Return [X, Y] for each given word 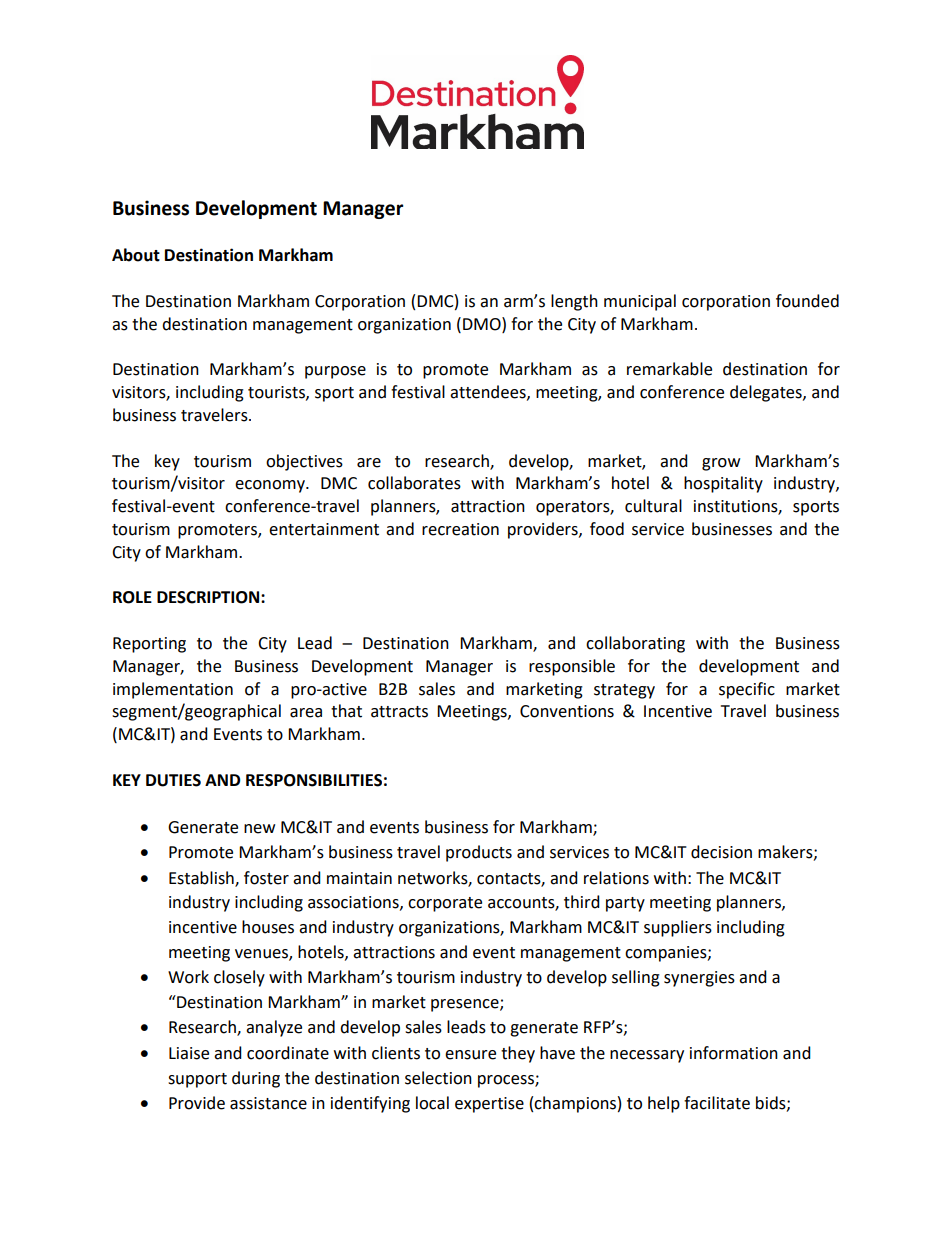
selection [438, 1078]
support [197, 1080]
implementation [173, 690]
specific [747, 690]
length [574, 302]
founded [807, 301]
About [136, 255]
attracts [399, 712]
